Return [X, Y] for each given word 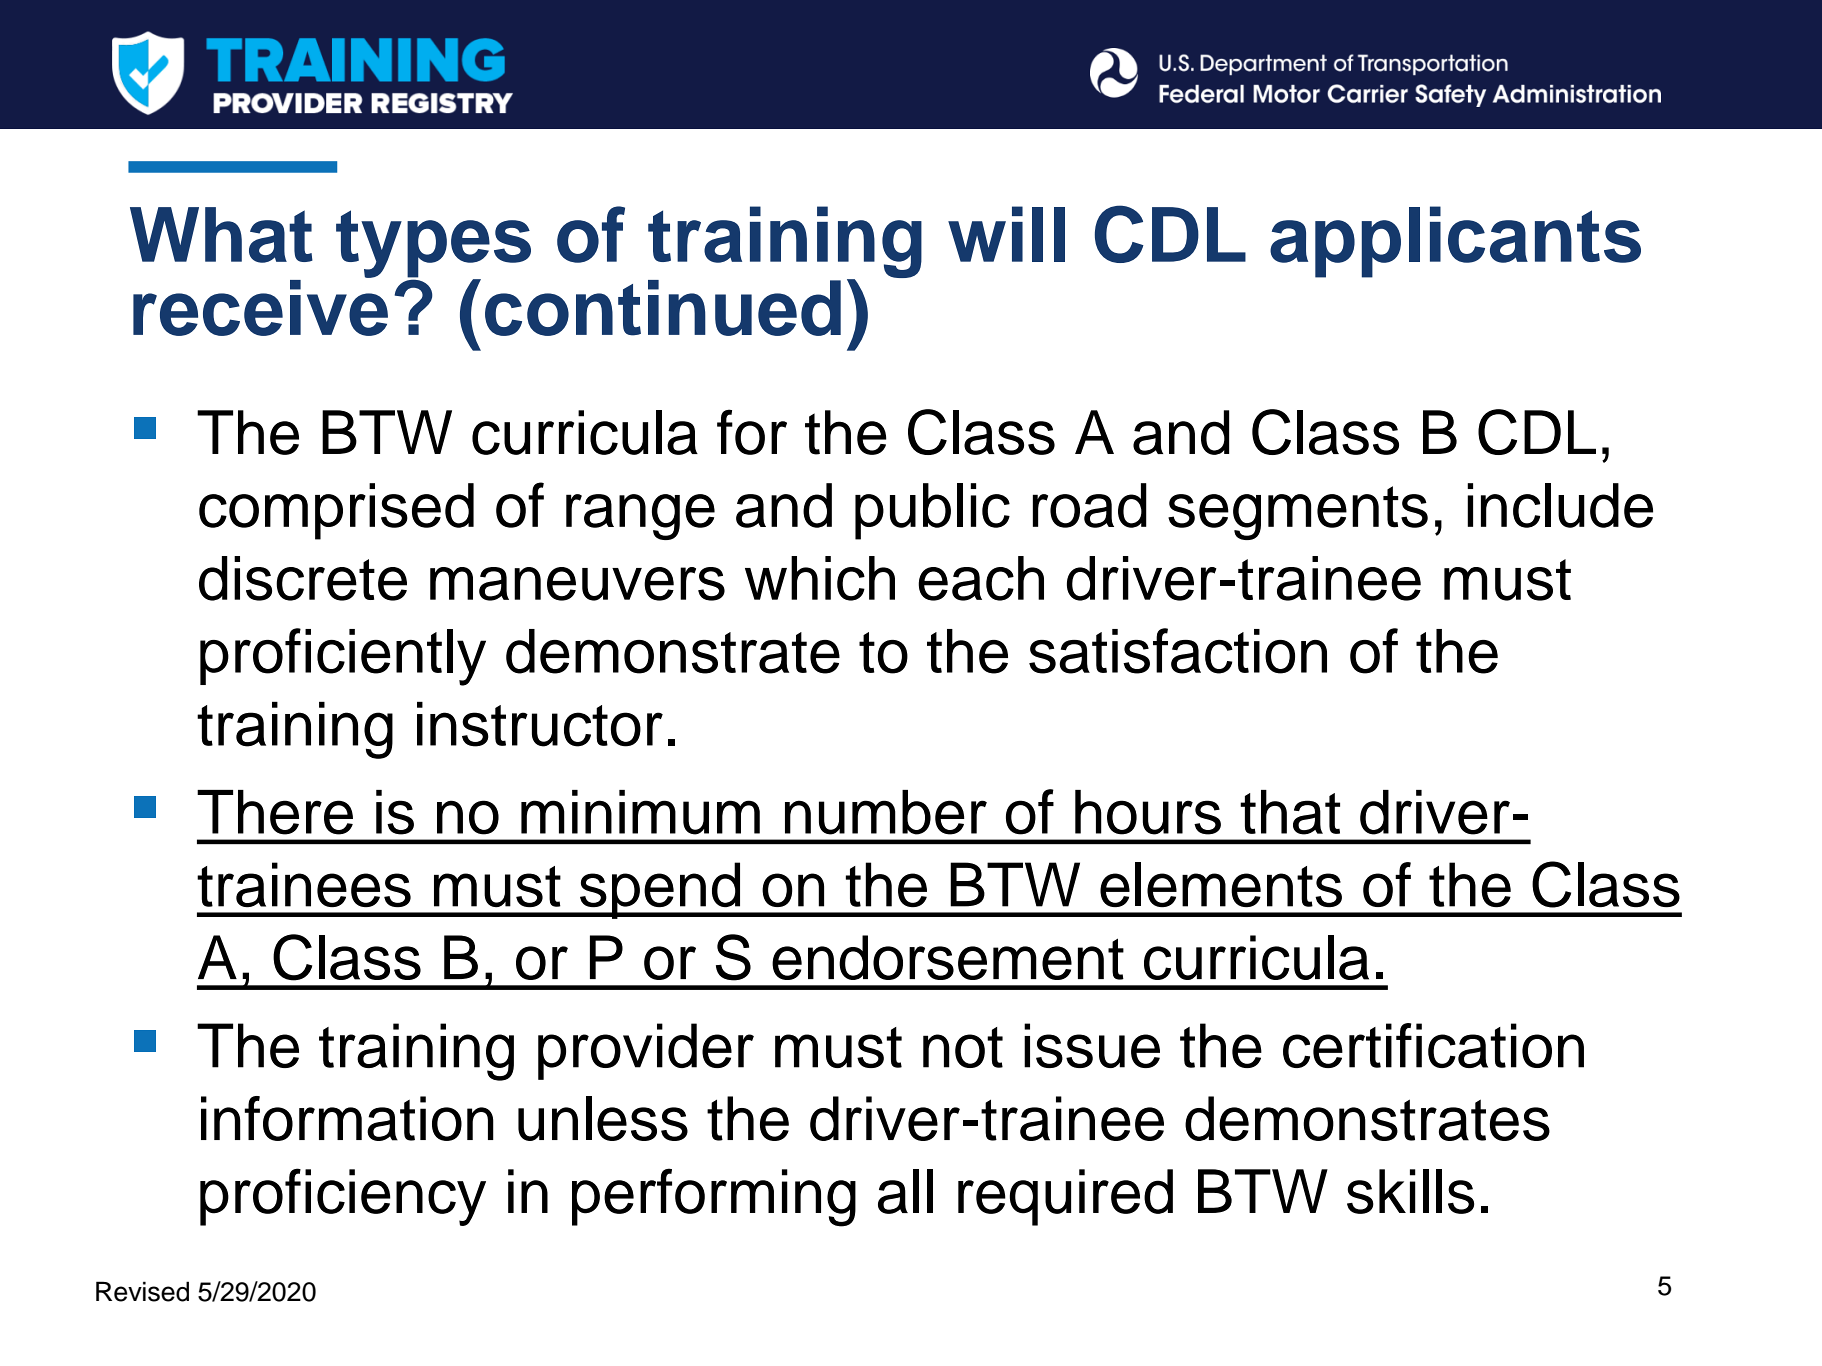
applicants [1455, 242]
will [1006, 234]
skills [1410, 1191]
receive [260, 306]
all [905, 1191]
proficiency [343, 1197]
